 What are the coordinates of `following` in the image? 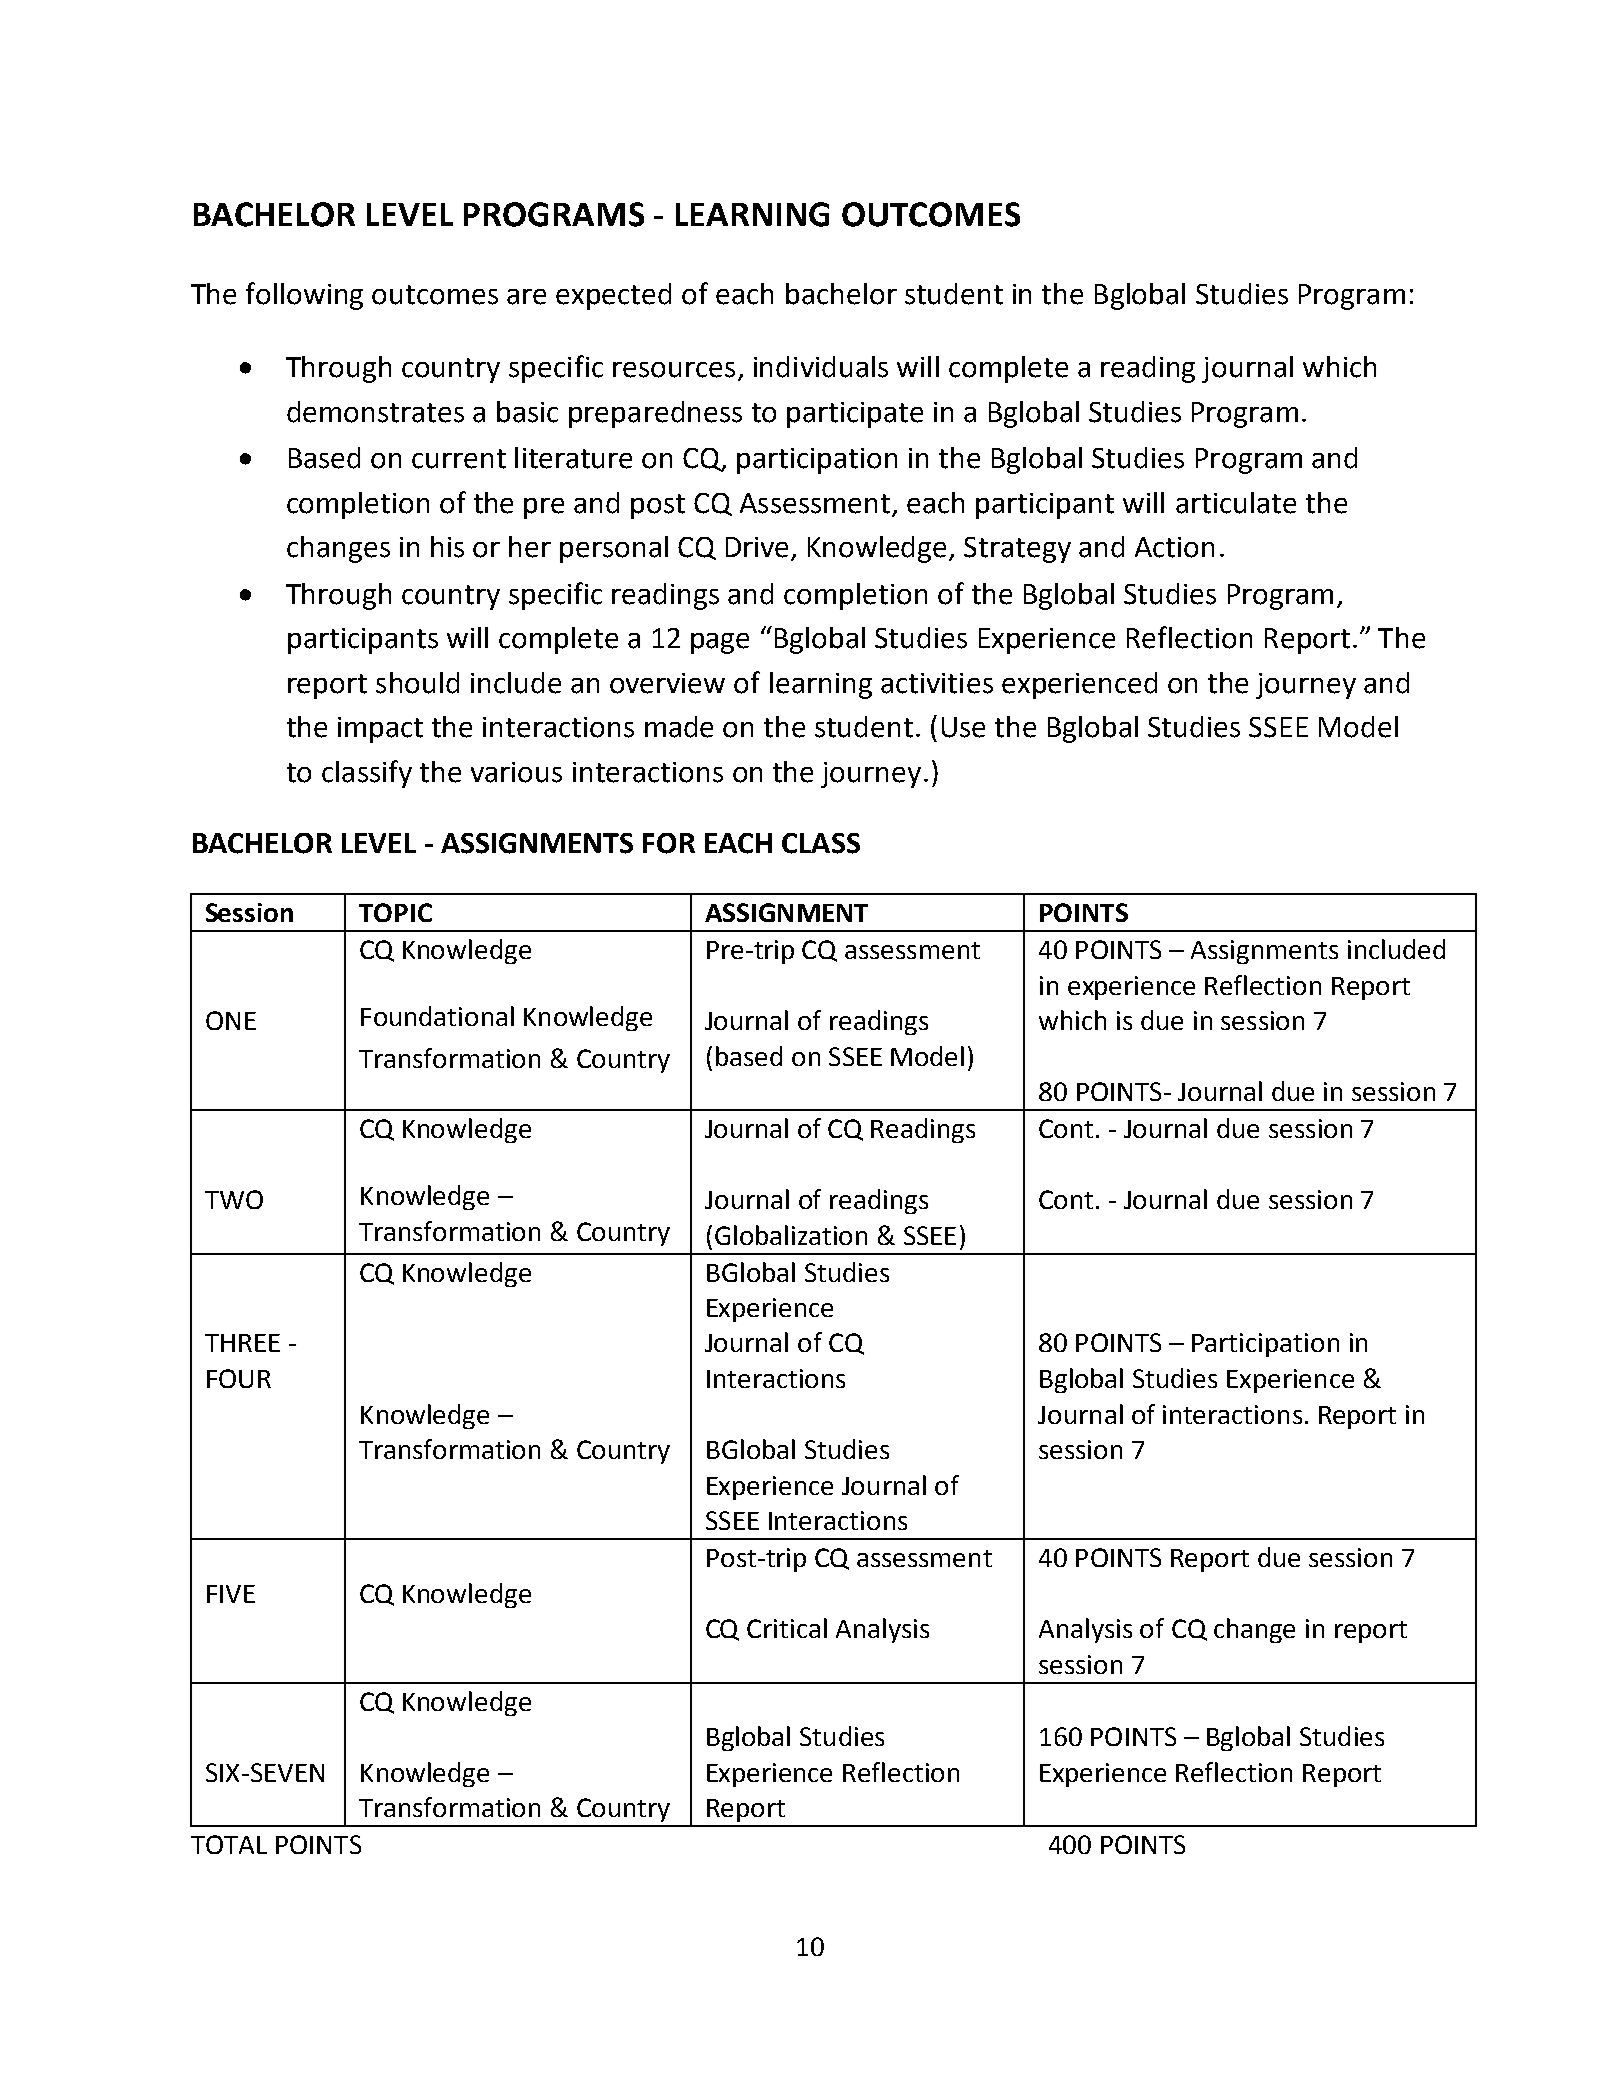 It's located at (304, 296).
